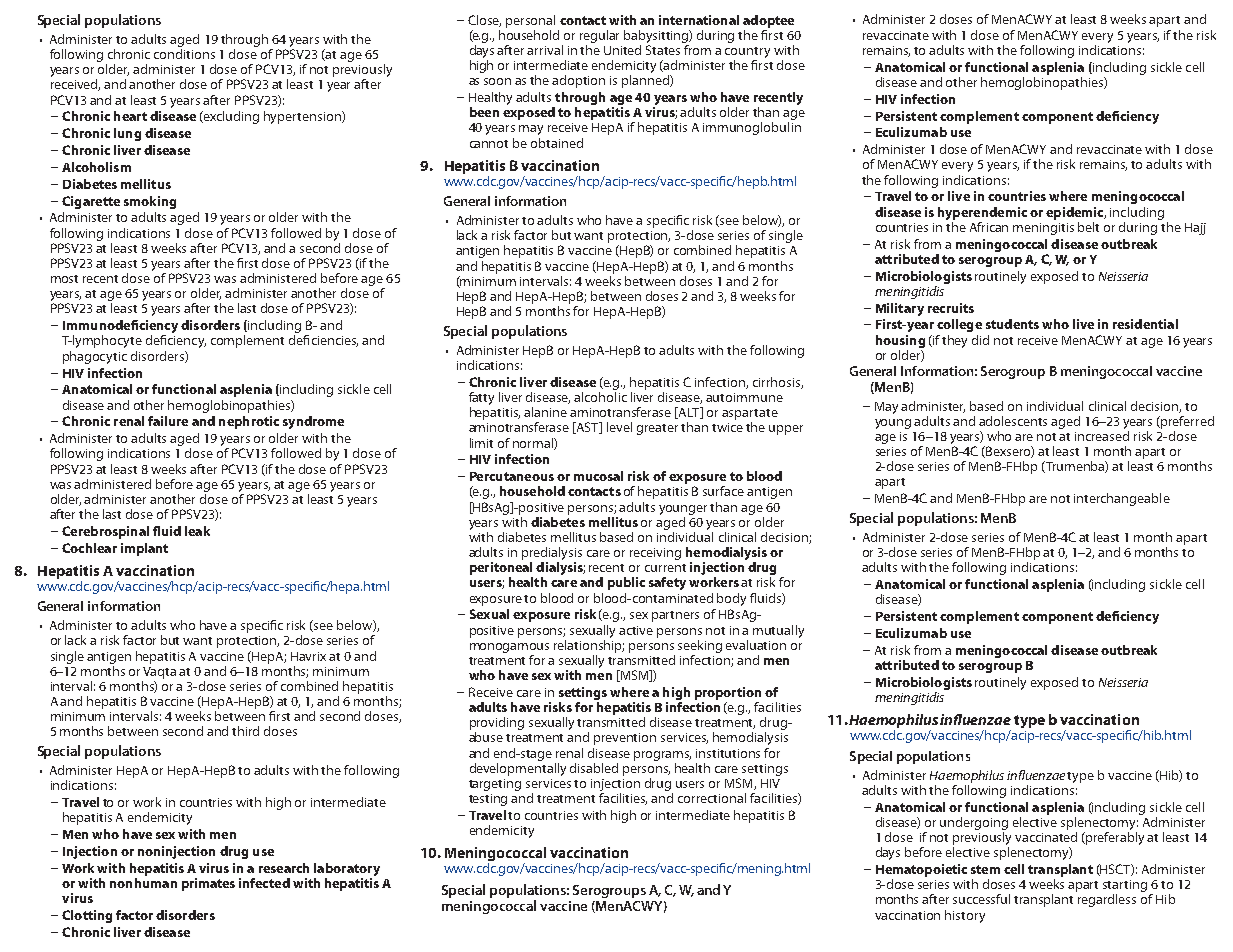  Describe the element at coordinates (144, 549) in the document. I see `implant` at that location.
